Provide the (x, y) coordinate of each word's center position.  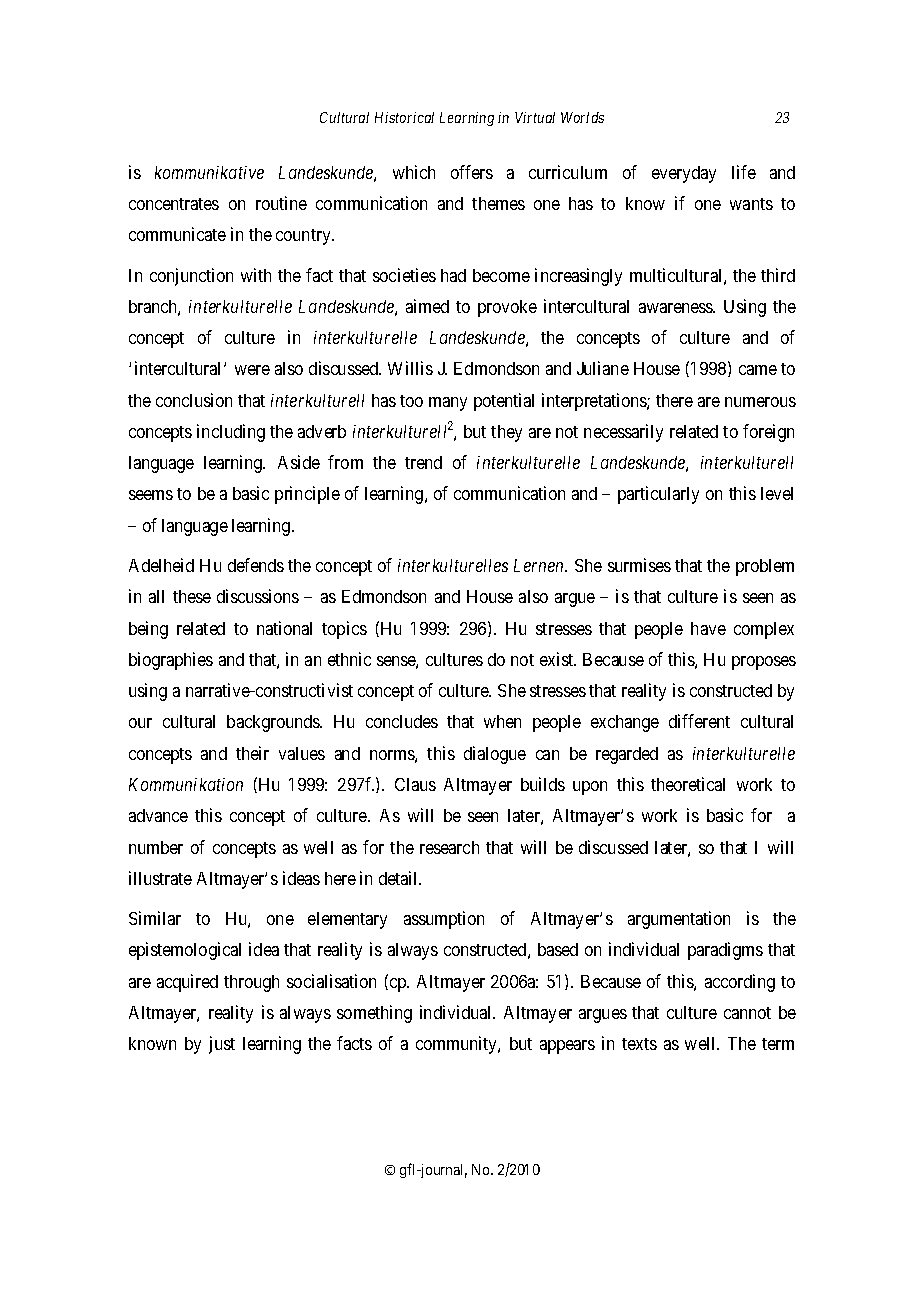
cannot (747, 1013)
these (192, 596)
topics (344, 630)
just (222, 1045)
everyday (684, 174)
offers (472, 172)
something (374, 1014)
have (708, 628)
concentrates (174, 204)
